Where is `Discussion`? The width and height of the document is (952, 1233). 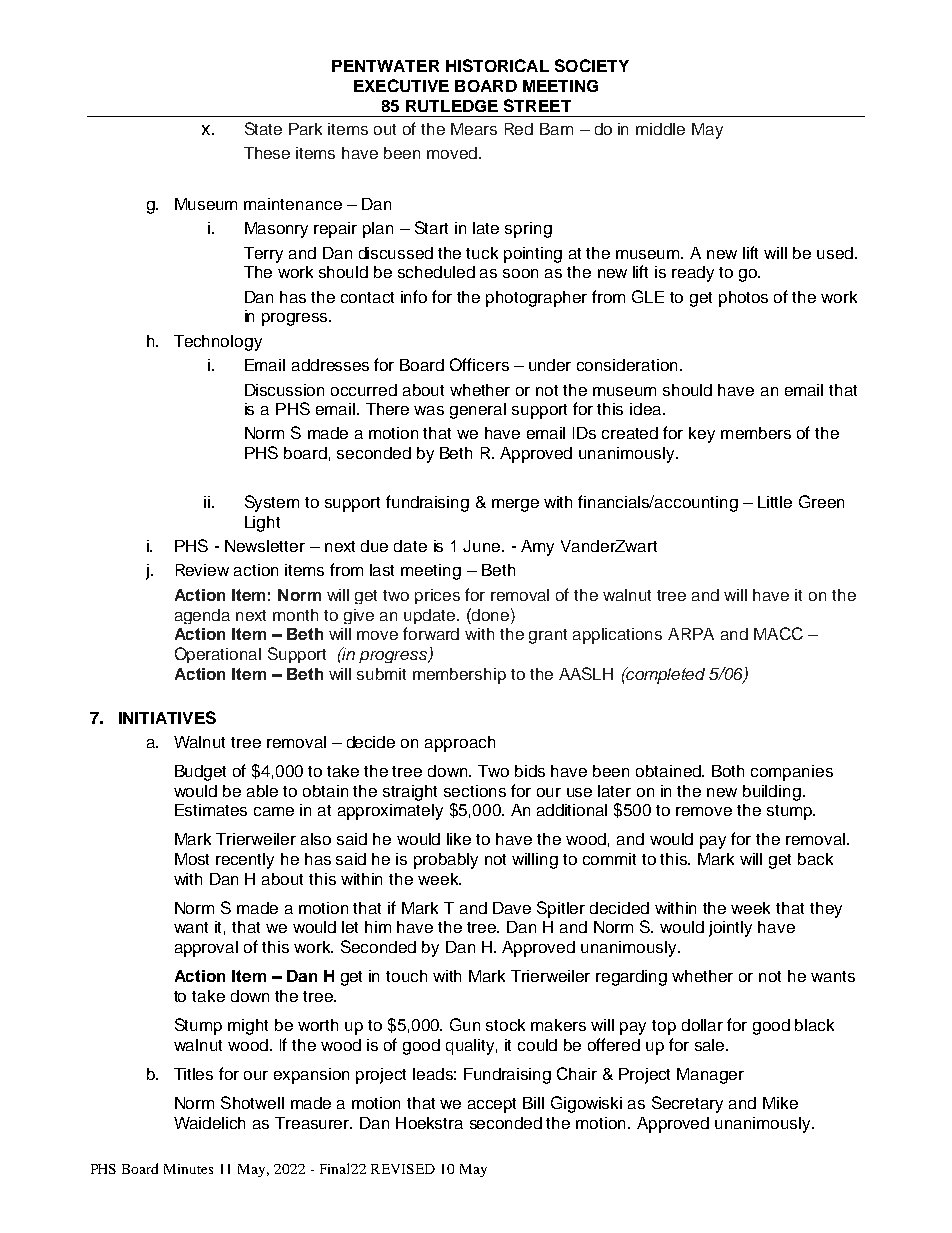
Discussion is located at coordinates (284, 390).
